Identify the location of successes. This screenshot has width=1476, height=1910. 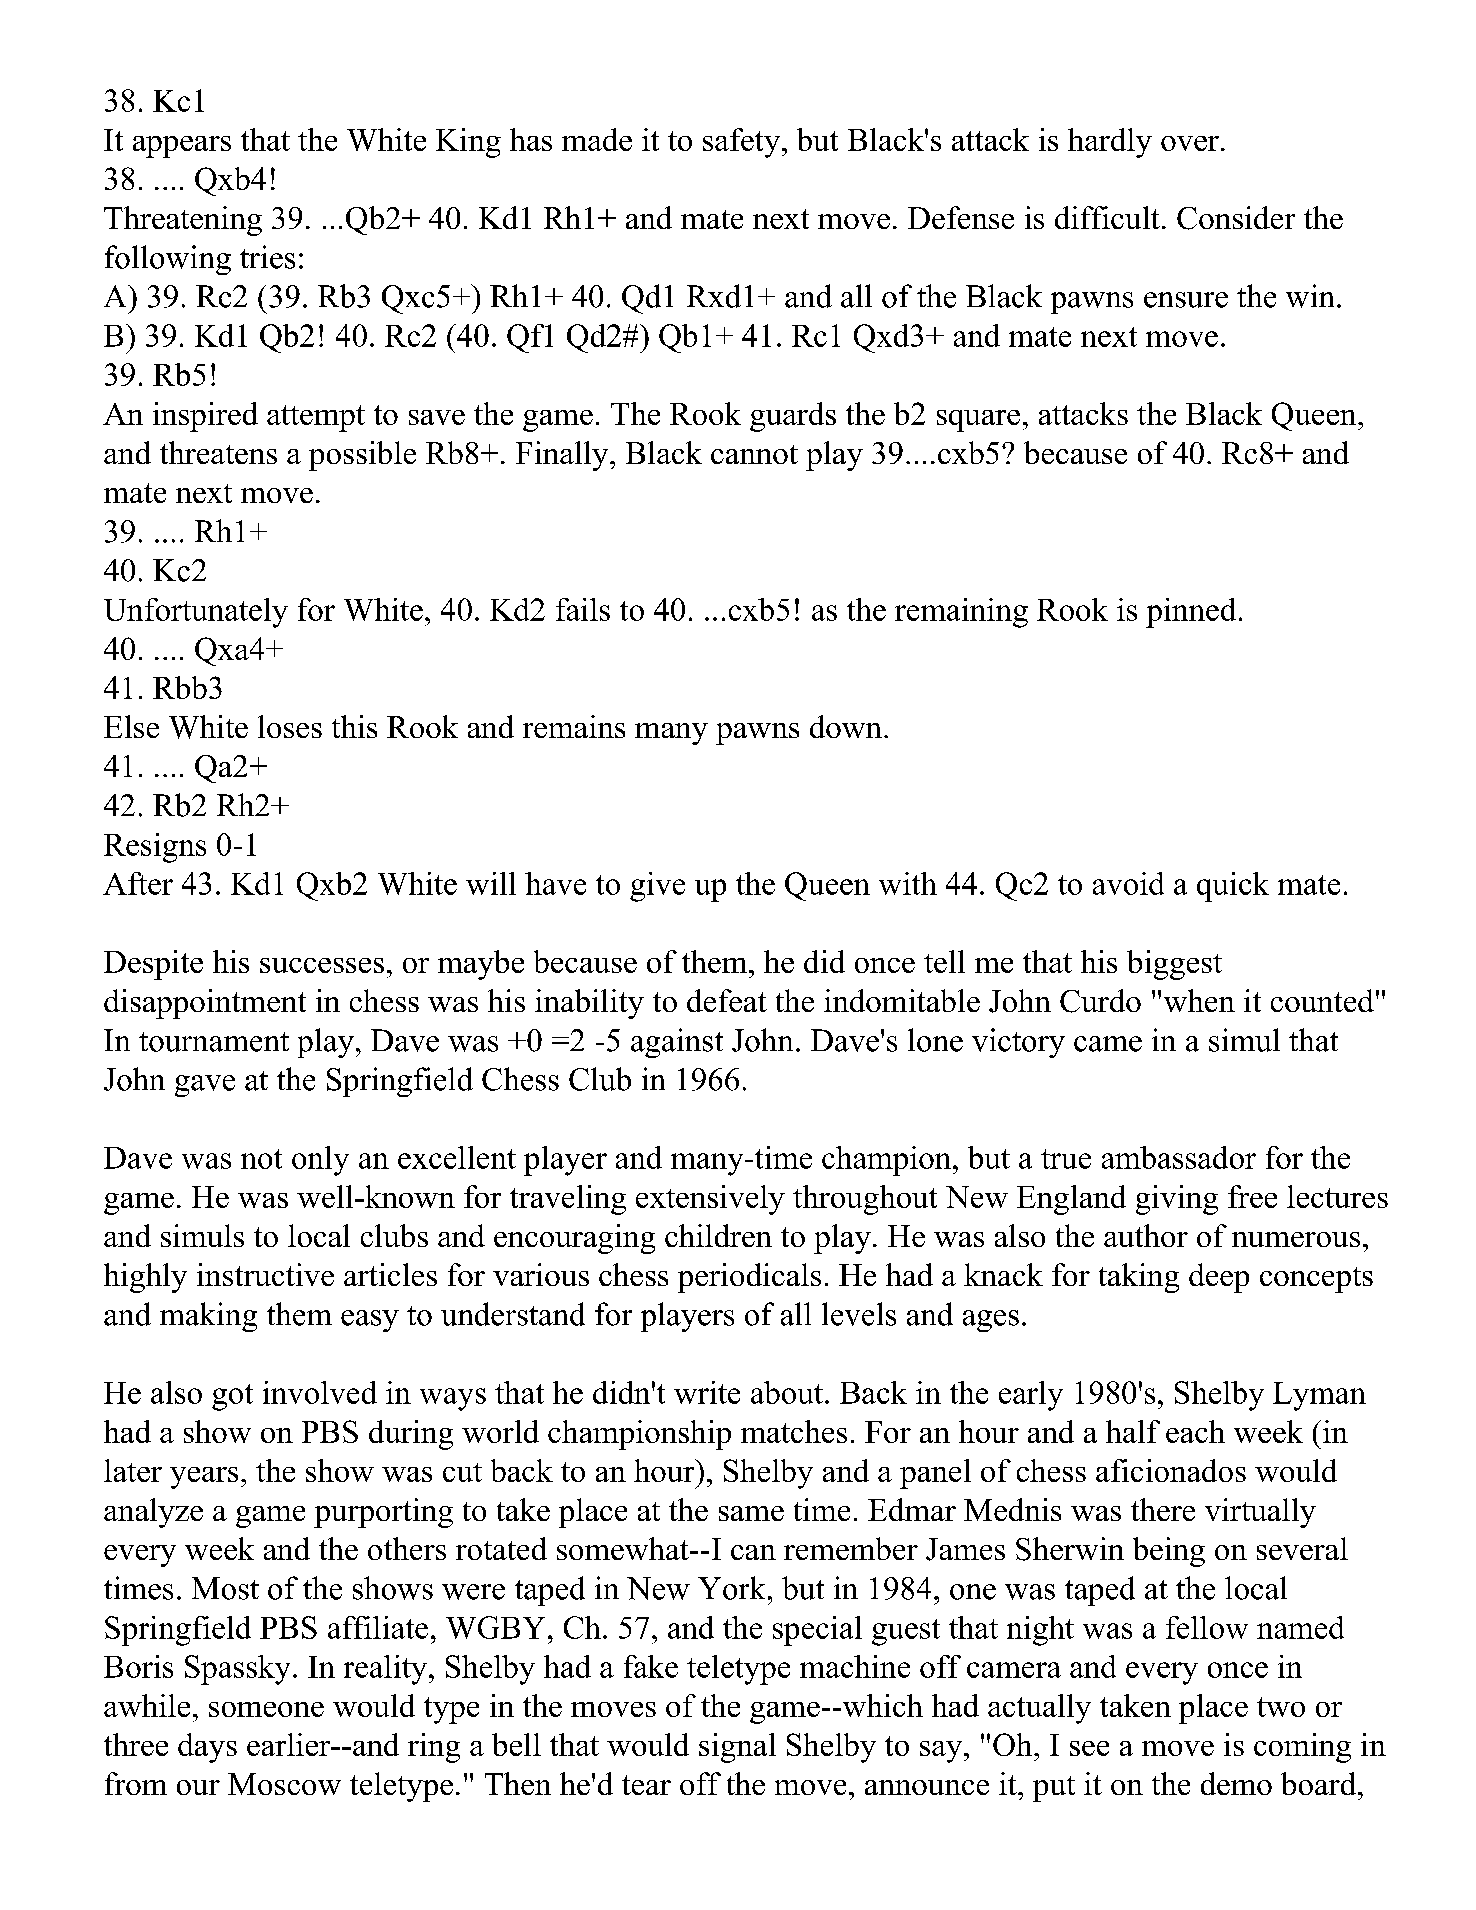
(322, 965).
